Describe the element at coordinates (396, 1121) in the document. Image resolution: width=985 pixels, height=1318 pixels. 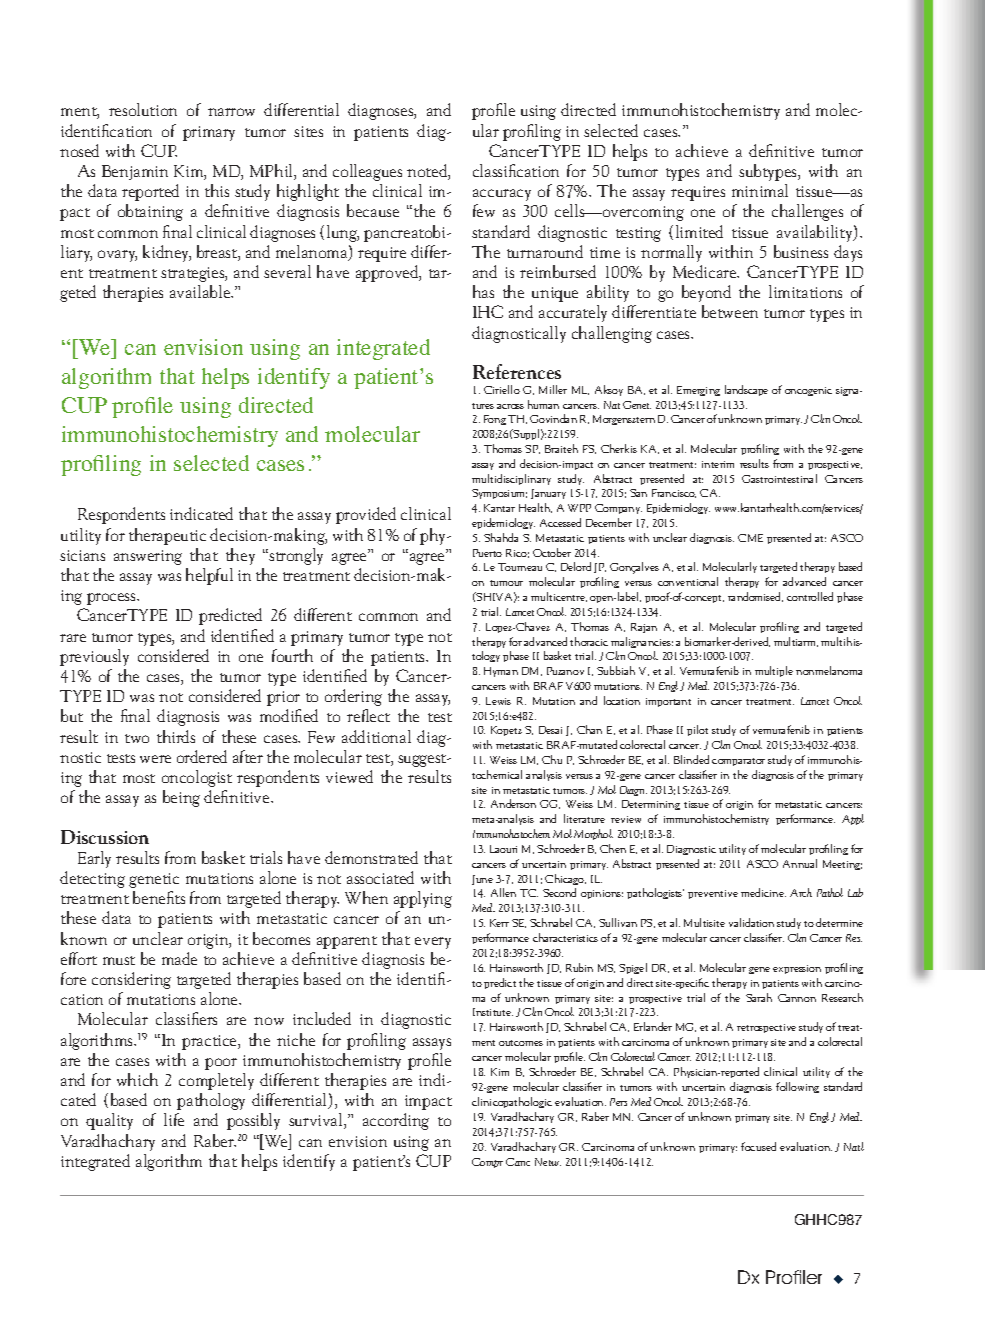
I see `according` at that location.
